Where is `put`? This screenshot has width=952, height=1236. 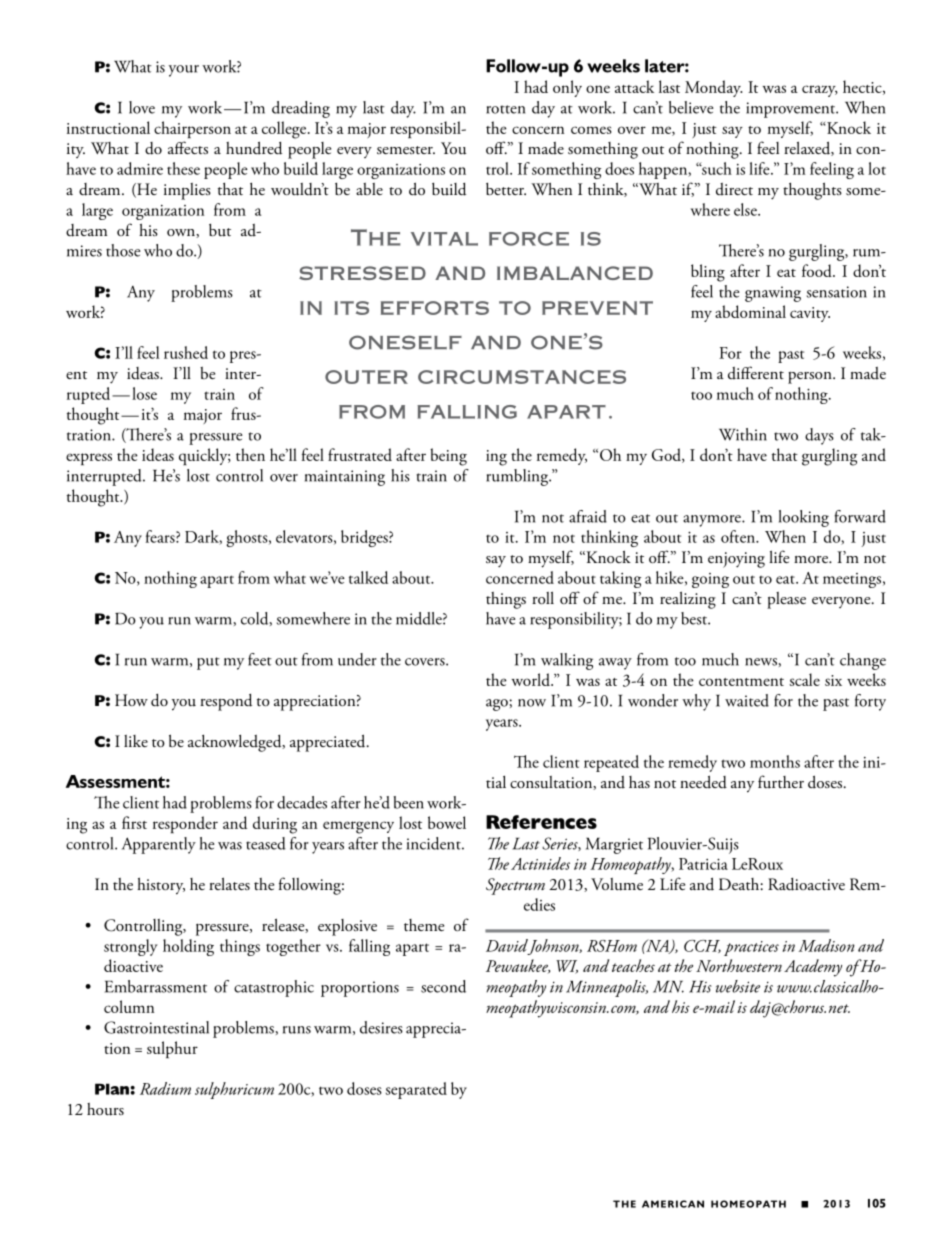
put is located at coordinates (208, 663).
